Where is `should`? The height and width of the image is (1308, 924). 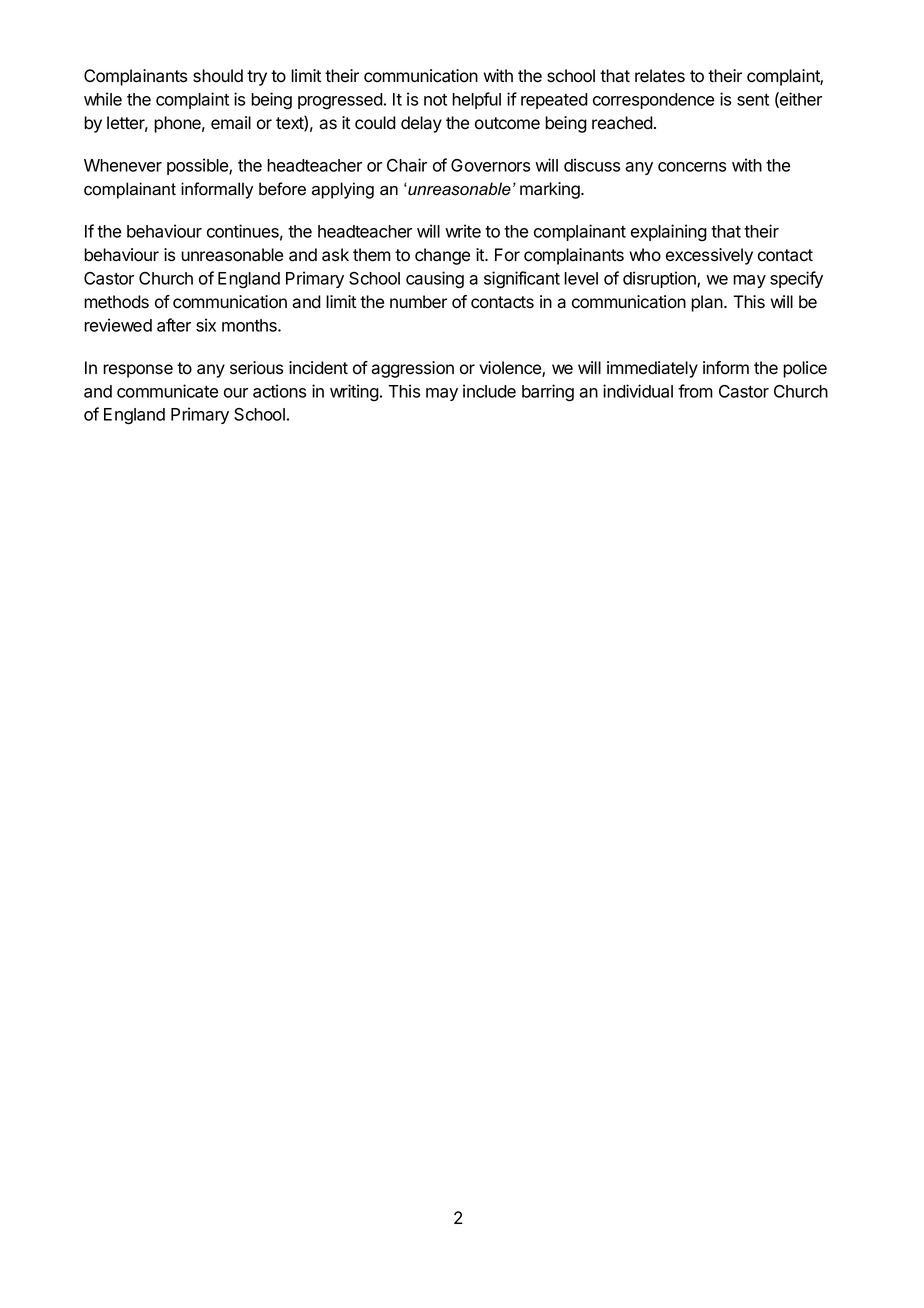
should is located at coordinates (218, 76).
